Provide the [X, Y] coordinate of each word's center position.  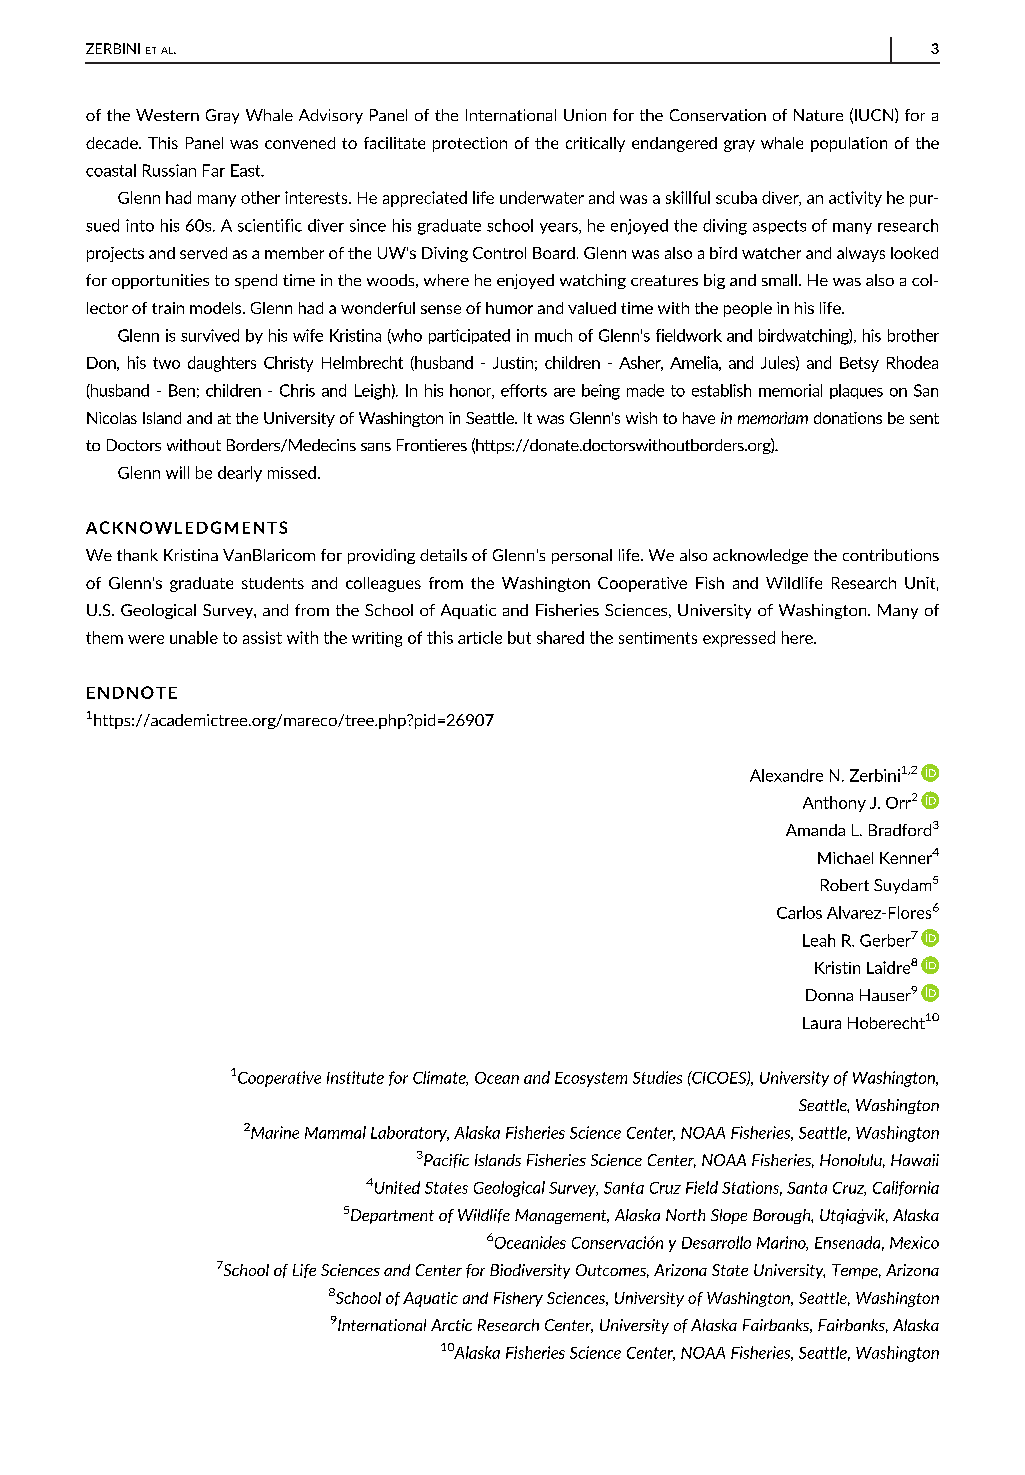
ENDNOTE [132, 692]
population [849, 144]
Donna [829, 995]
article [480, 637]
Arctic [451, 1325]
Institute [355, 1077]
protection [470, 144]
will [177, 472]
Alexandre [786, 775]
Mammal [335, 1132]
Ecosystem [591, 1079]
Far [214, 170]
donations [848, 418]
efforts [524, 390]
